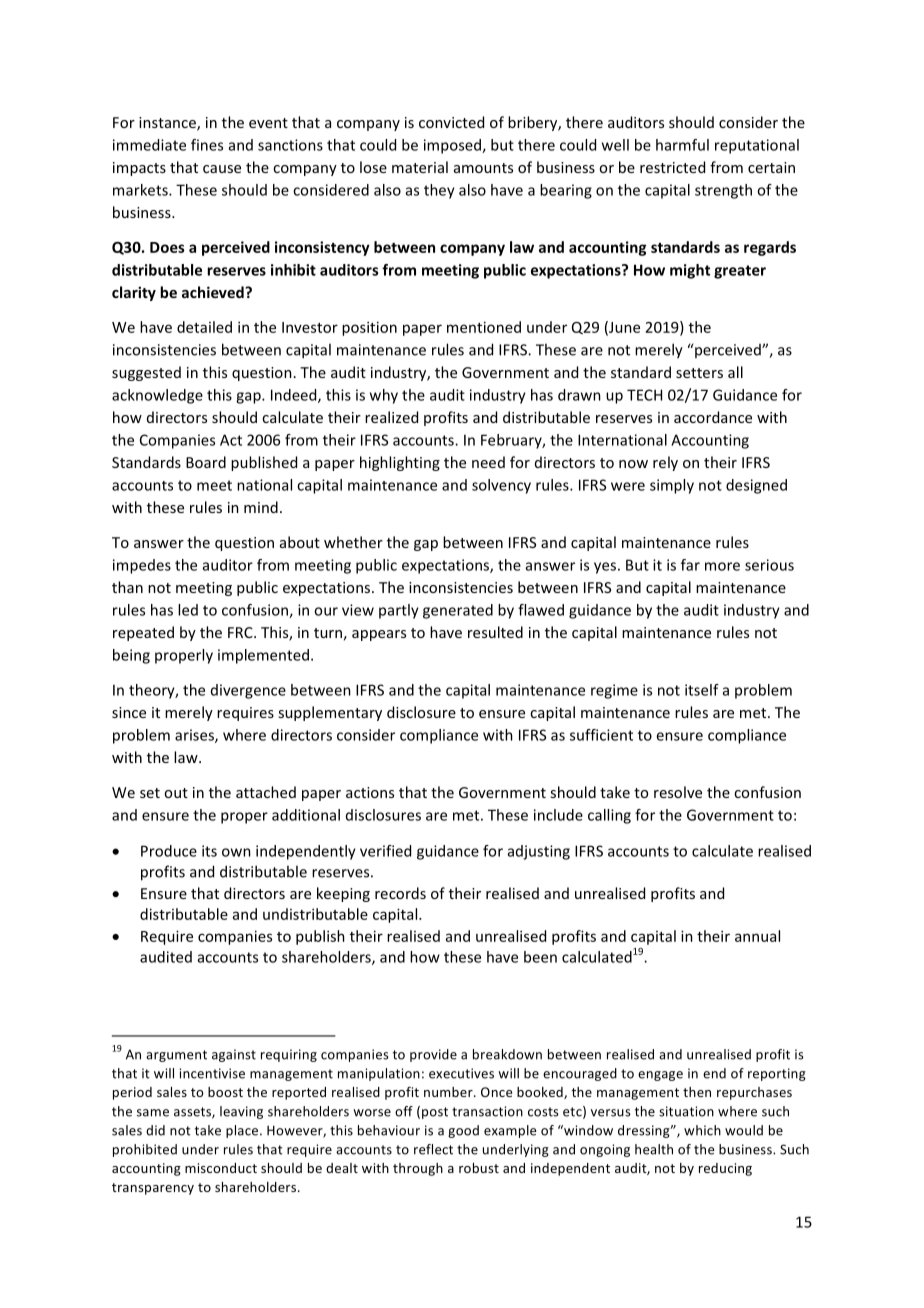  I want to click on reflect, so click(433, 1149).
